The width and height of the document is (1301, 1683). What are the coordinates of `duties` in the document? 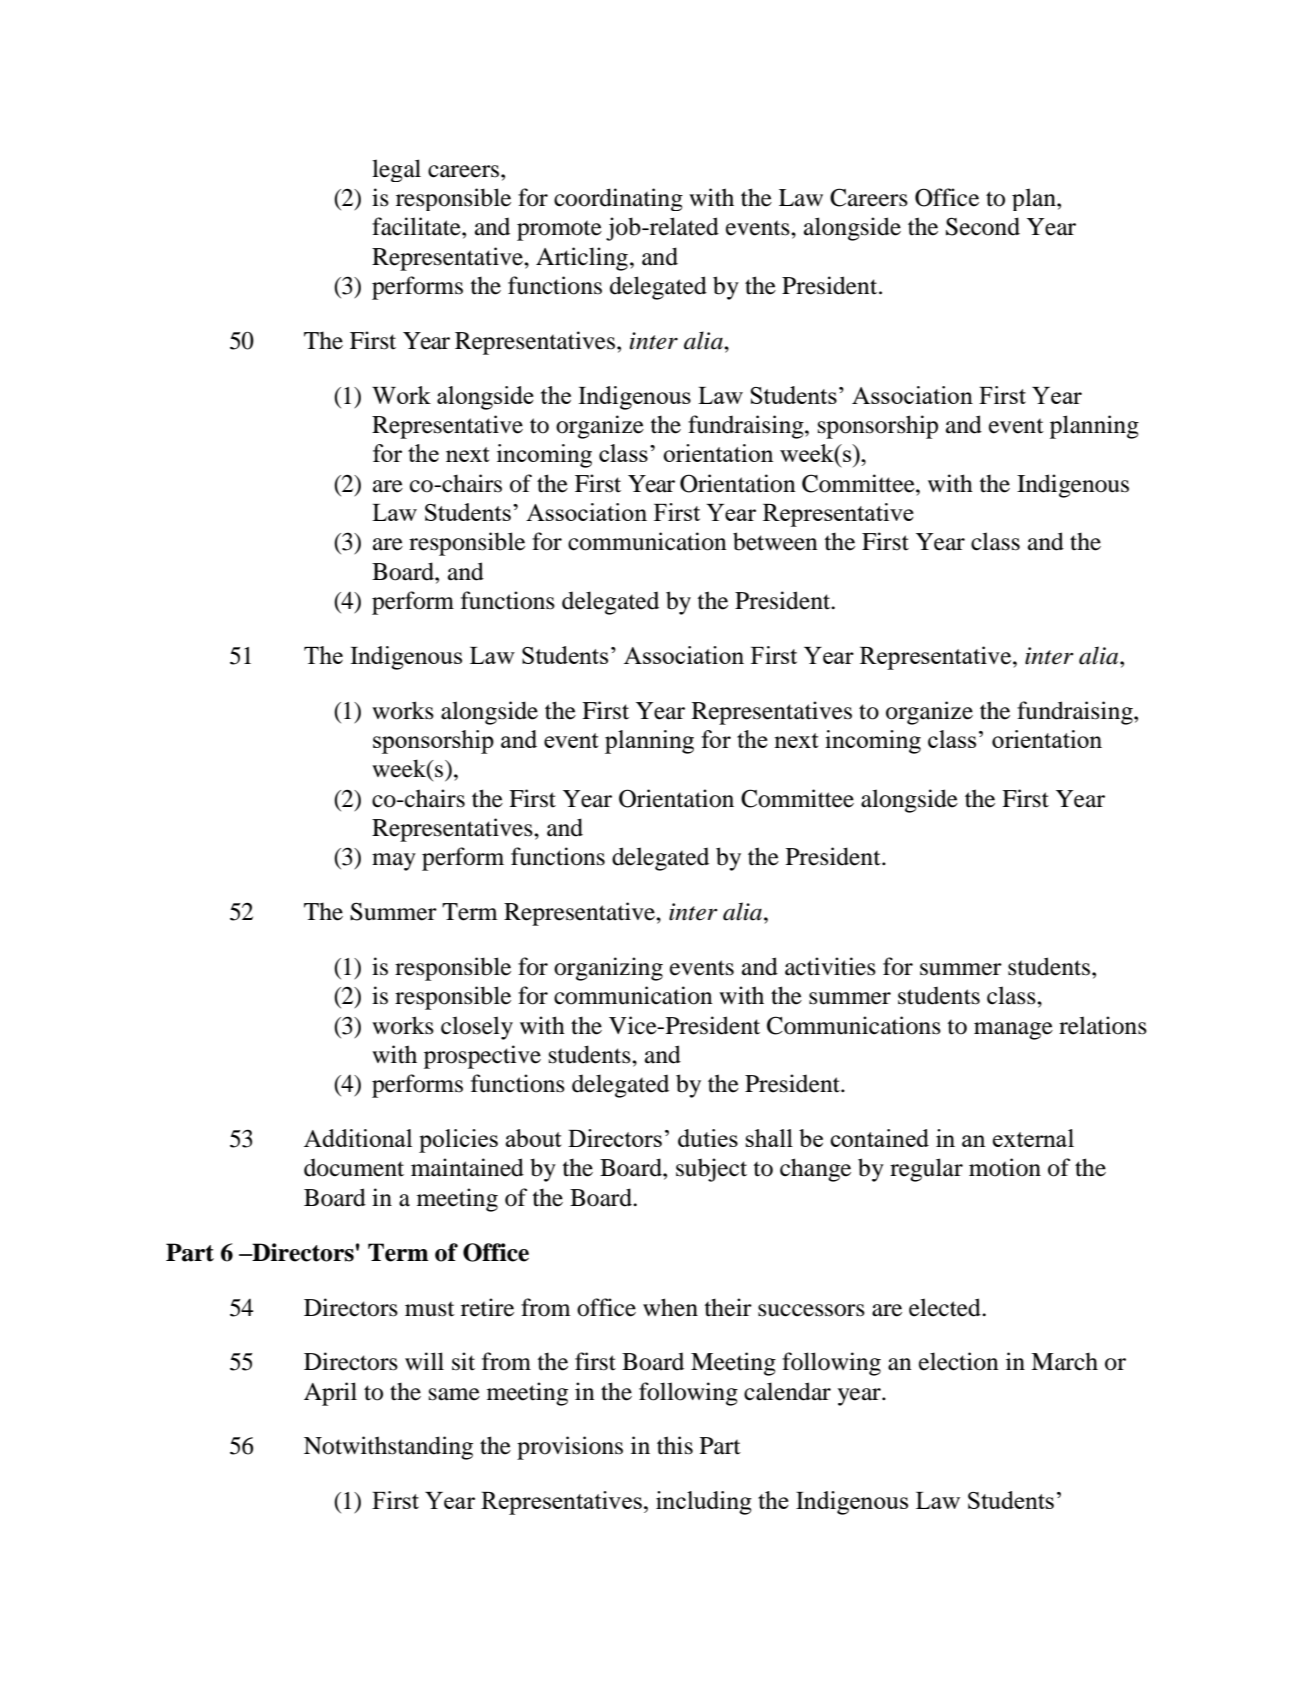 It's located at (708, 1138).
